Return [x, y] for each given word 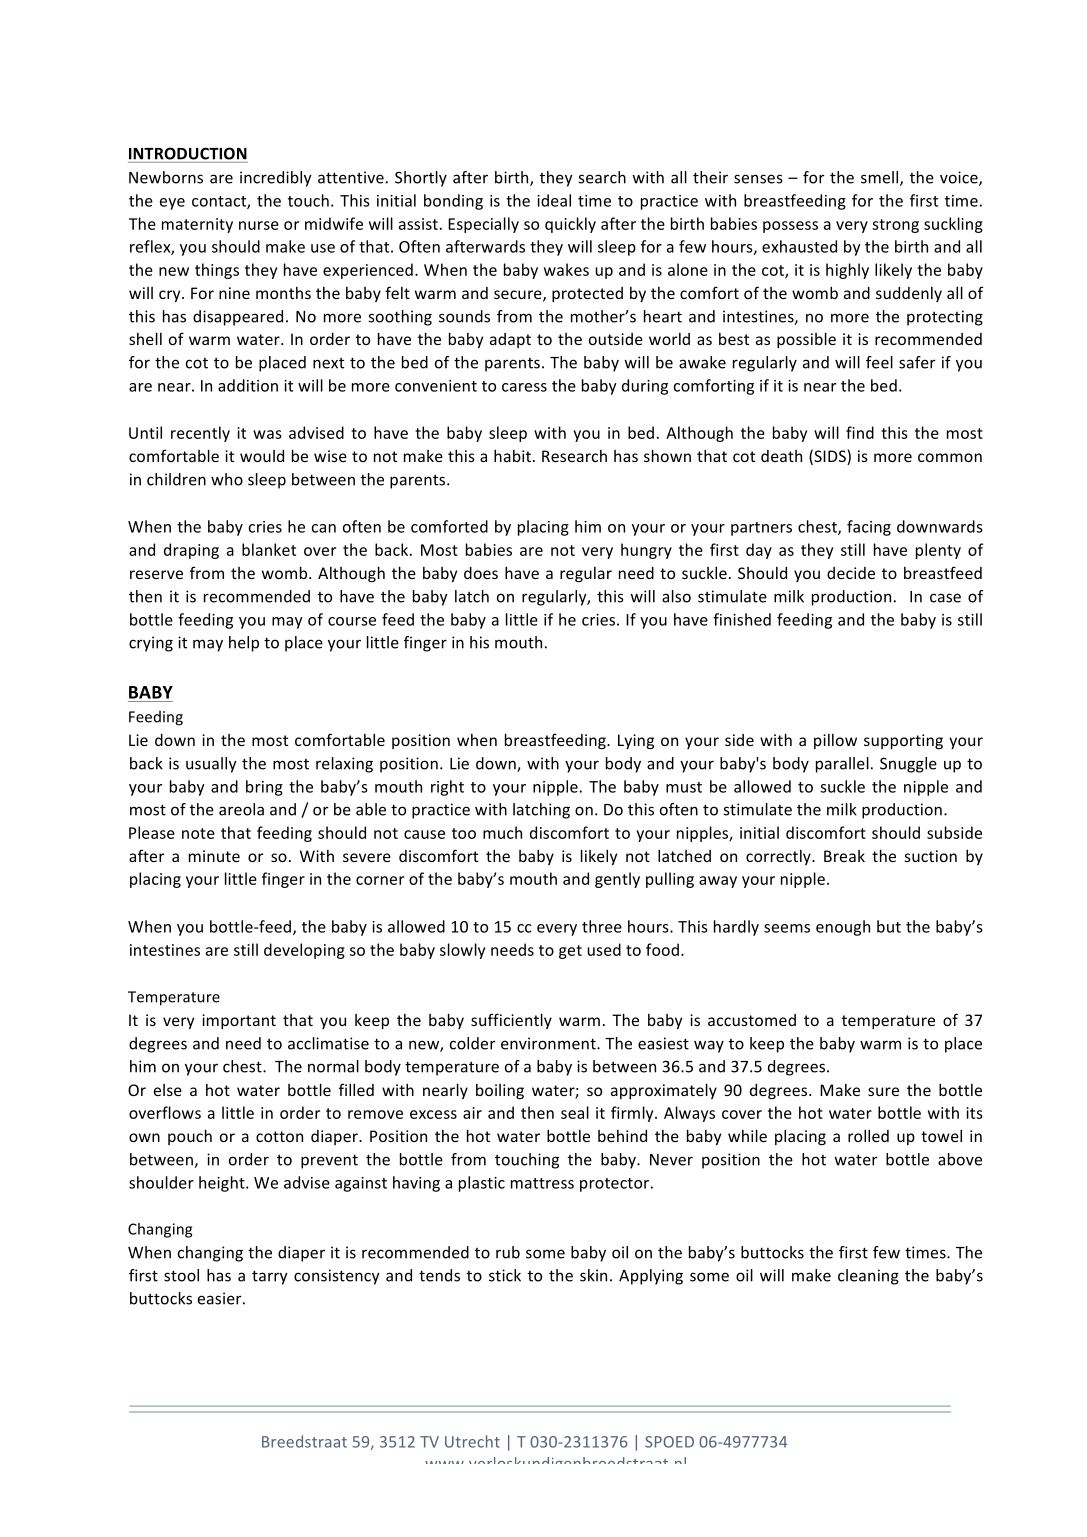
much [502, 832]
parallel [842, 765]
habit [512, 456]
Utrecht [472, 1441]
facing [869, 528]
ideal [554, 200]
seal [575, 1112]
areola [241, 809]
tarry [270, 1277]
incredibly [276, 179]
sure [883, 1091]
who [227, 479]
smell [881, 178]
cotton [279, 1136]
